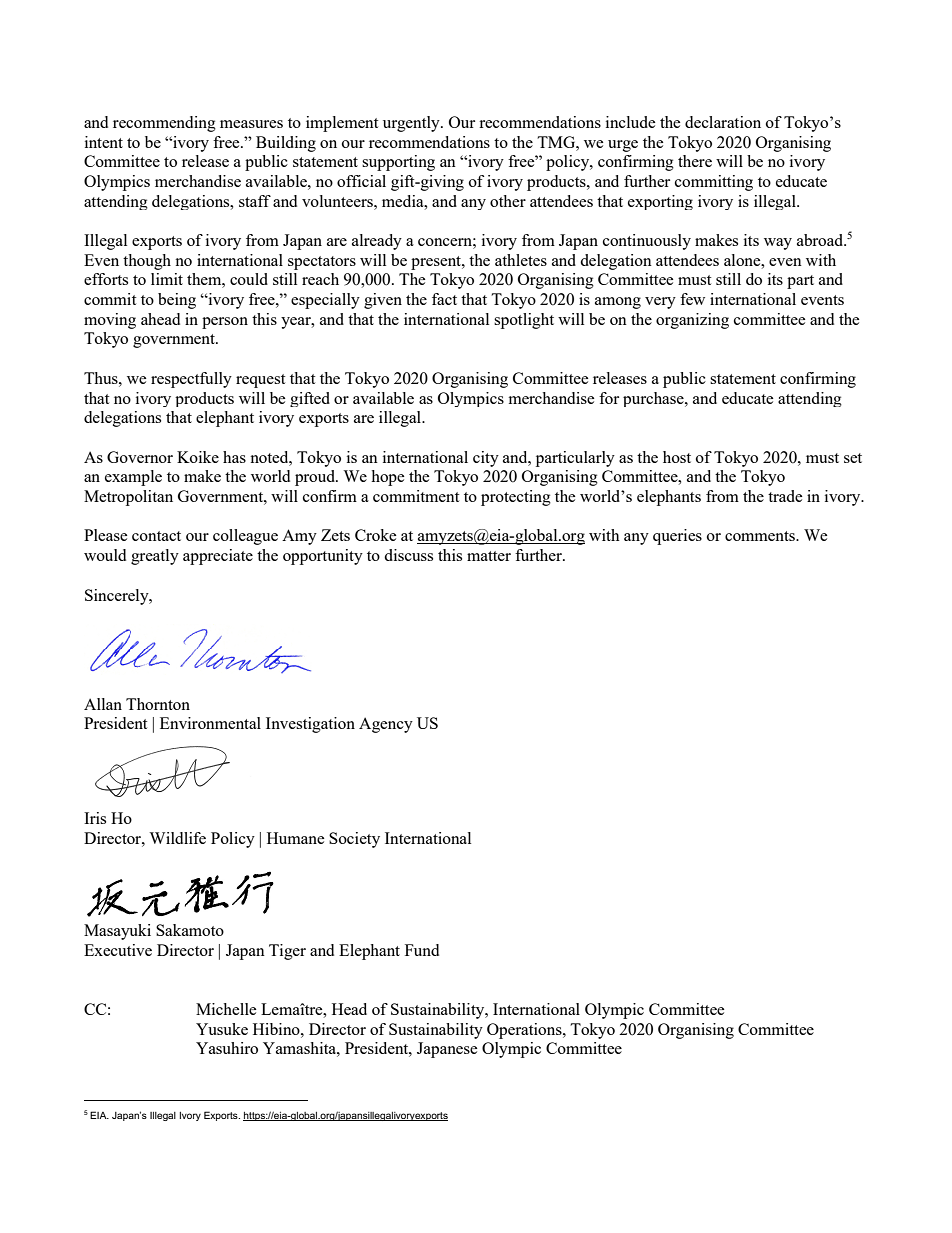  What do you see at coordinates (354, 840) in the page?
I see `Society` at bounding box center [354, 840].
